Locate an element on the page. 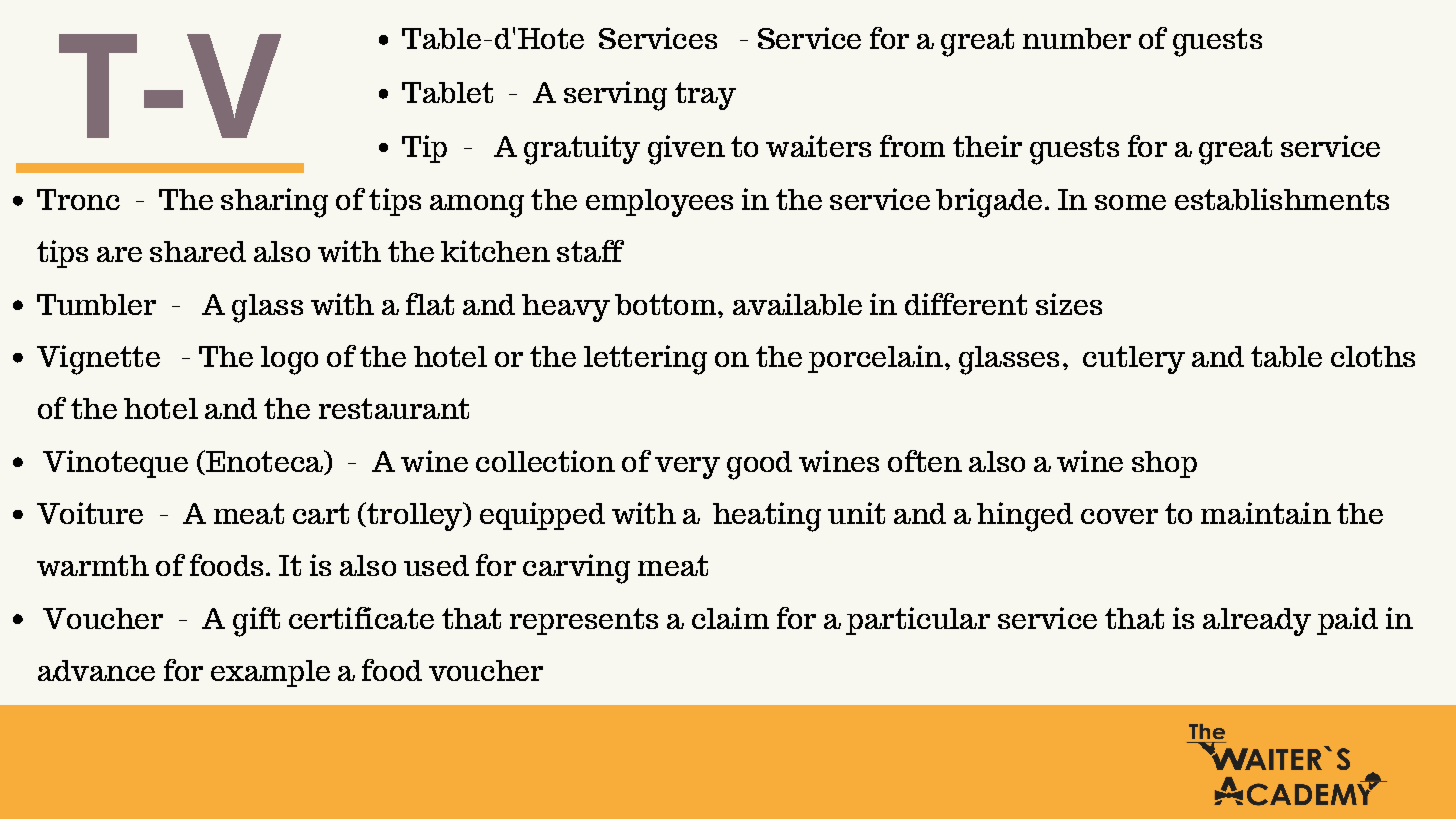 This document has height=819, width=1456. heating is located at coordinates (767, 517).
